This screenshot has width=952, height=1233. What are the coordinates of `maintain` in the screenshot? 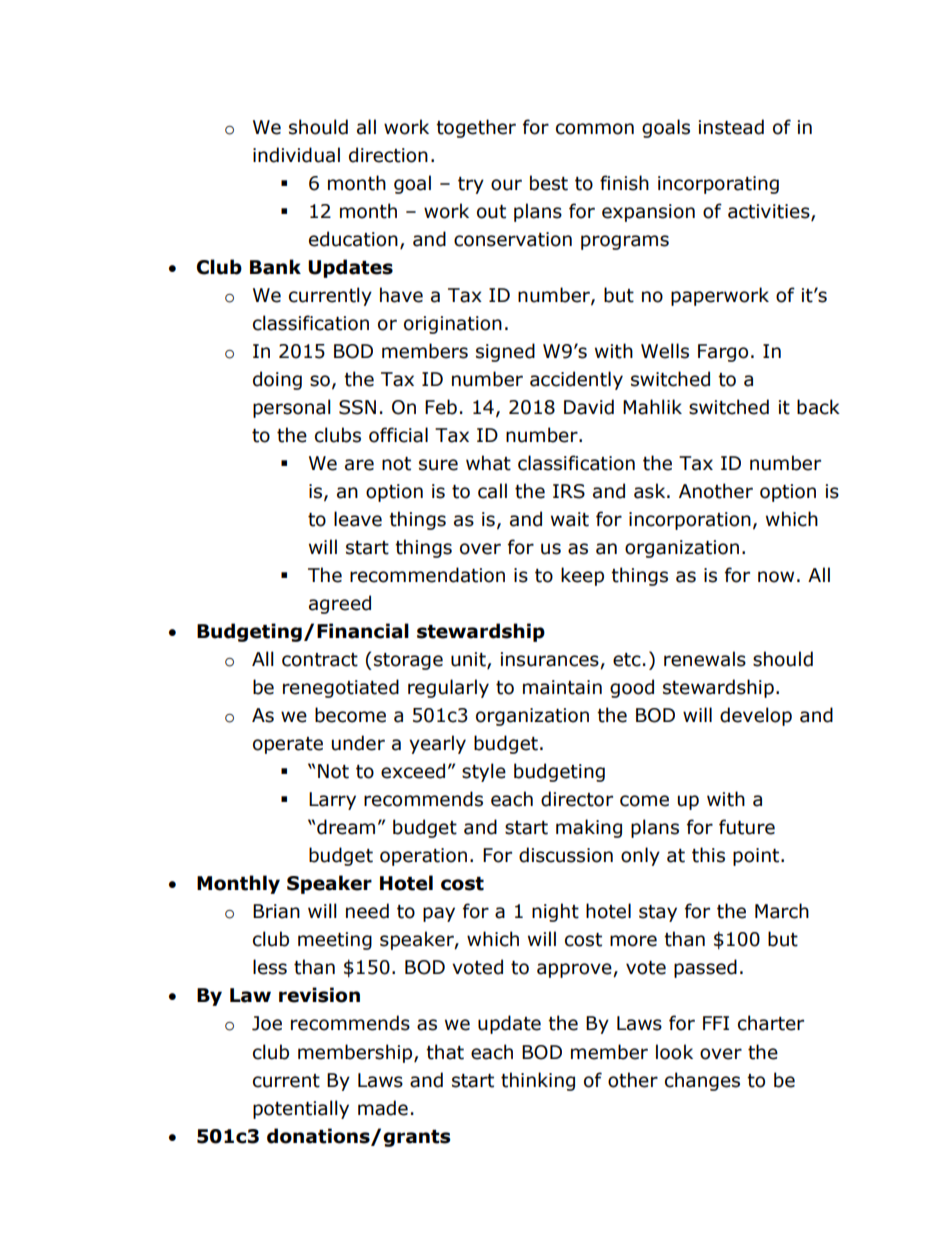 It's located at (562, 687).
